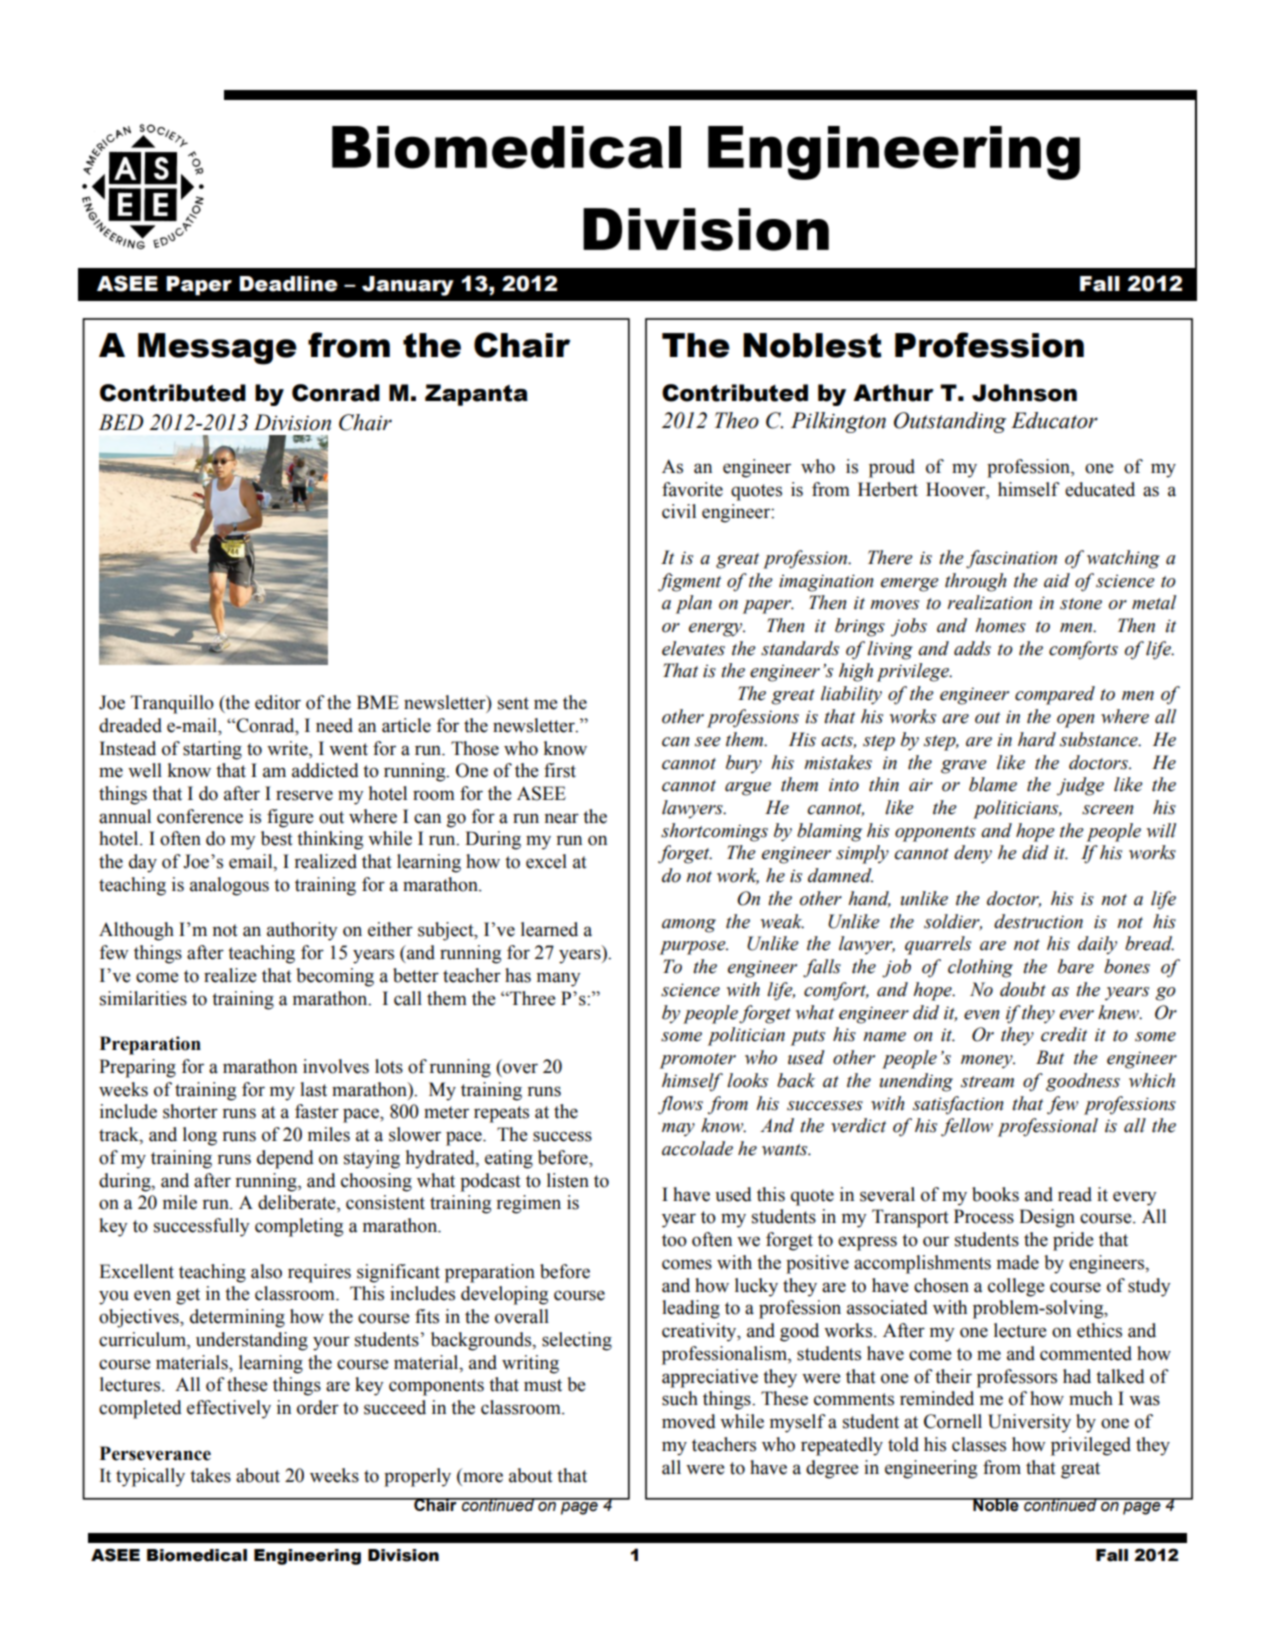  What do you see at coordinates (689, 1421) in the screenshot?
I see `moved` at bounding box center [689, 1421].
